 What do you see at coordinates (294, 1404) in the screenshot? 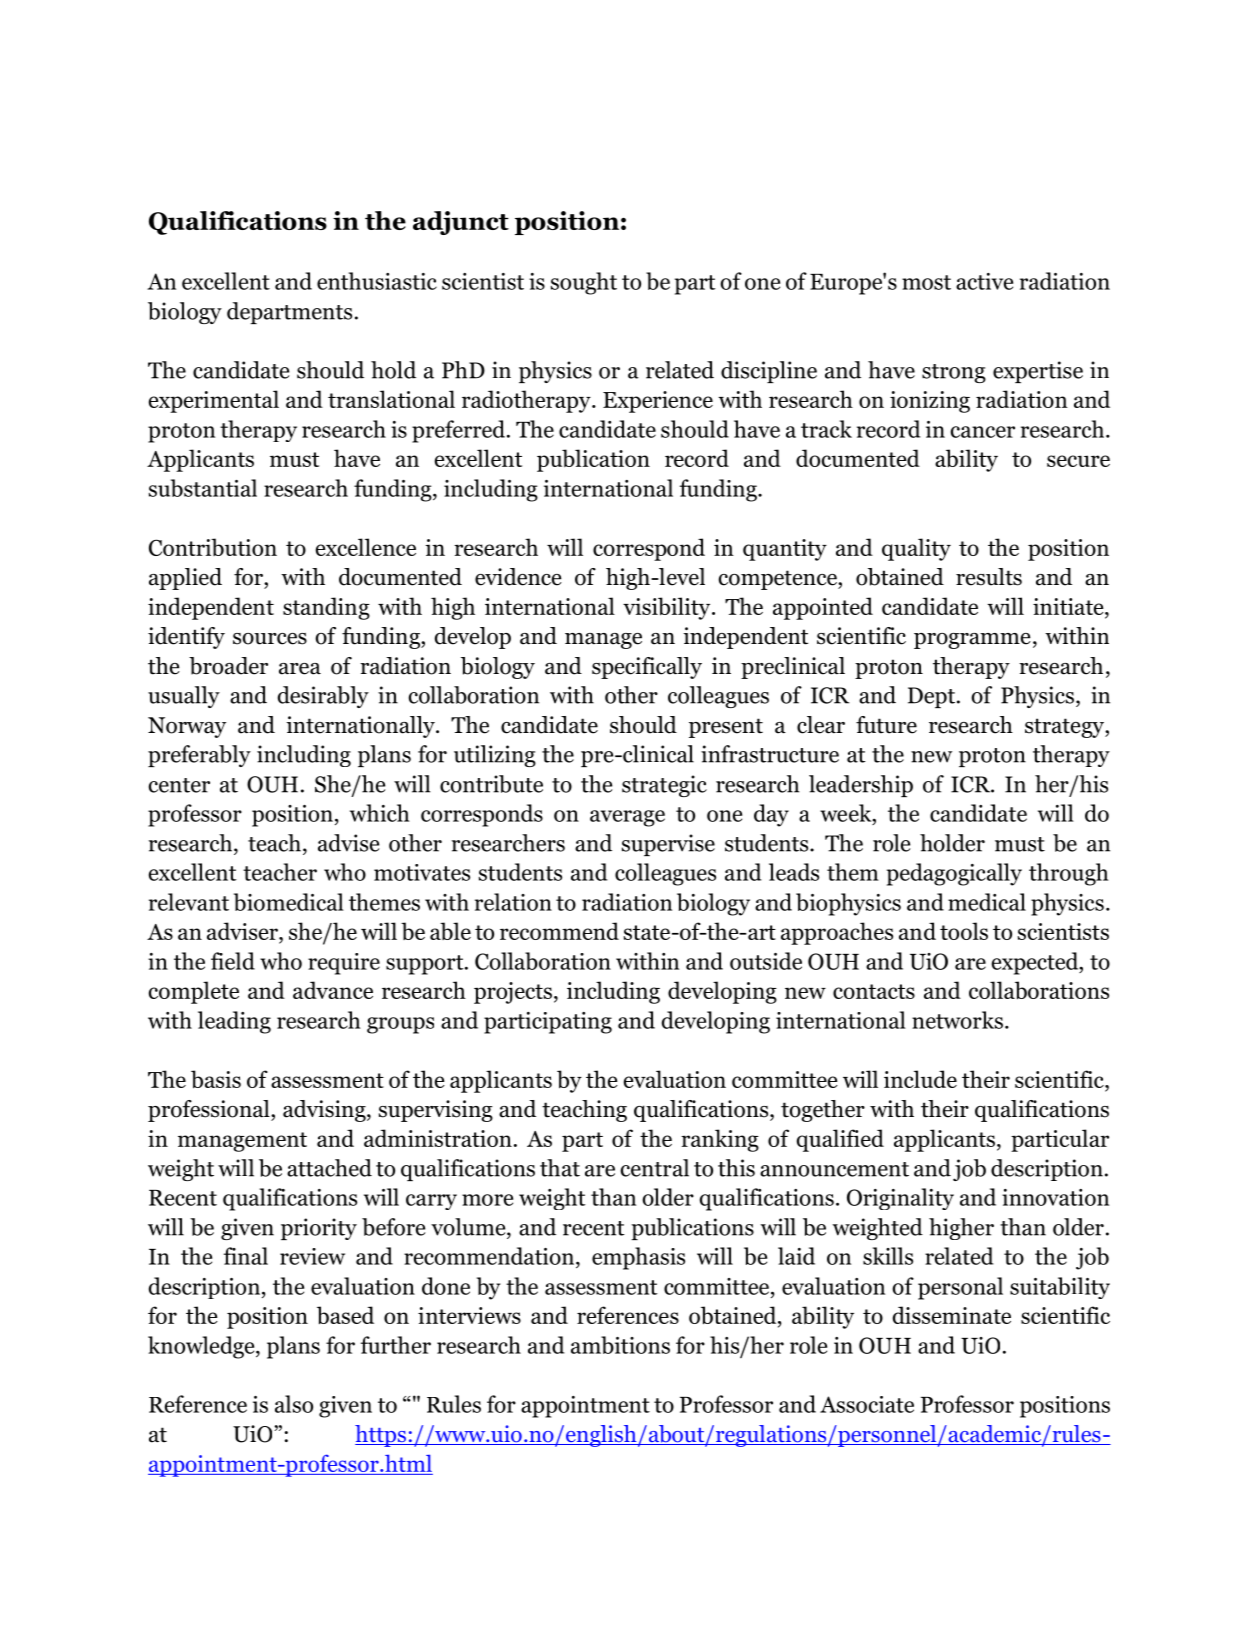
I see `also` at bounding box center [294, 1404].
